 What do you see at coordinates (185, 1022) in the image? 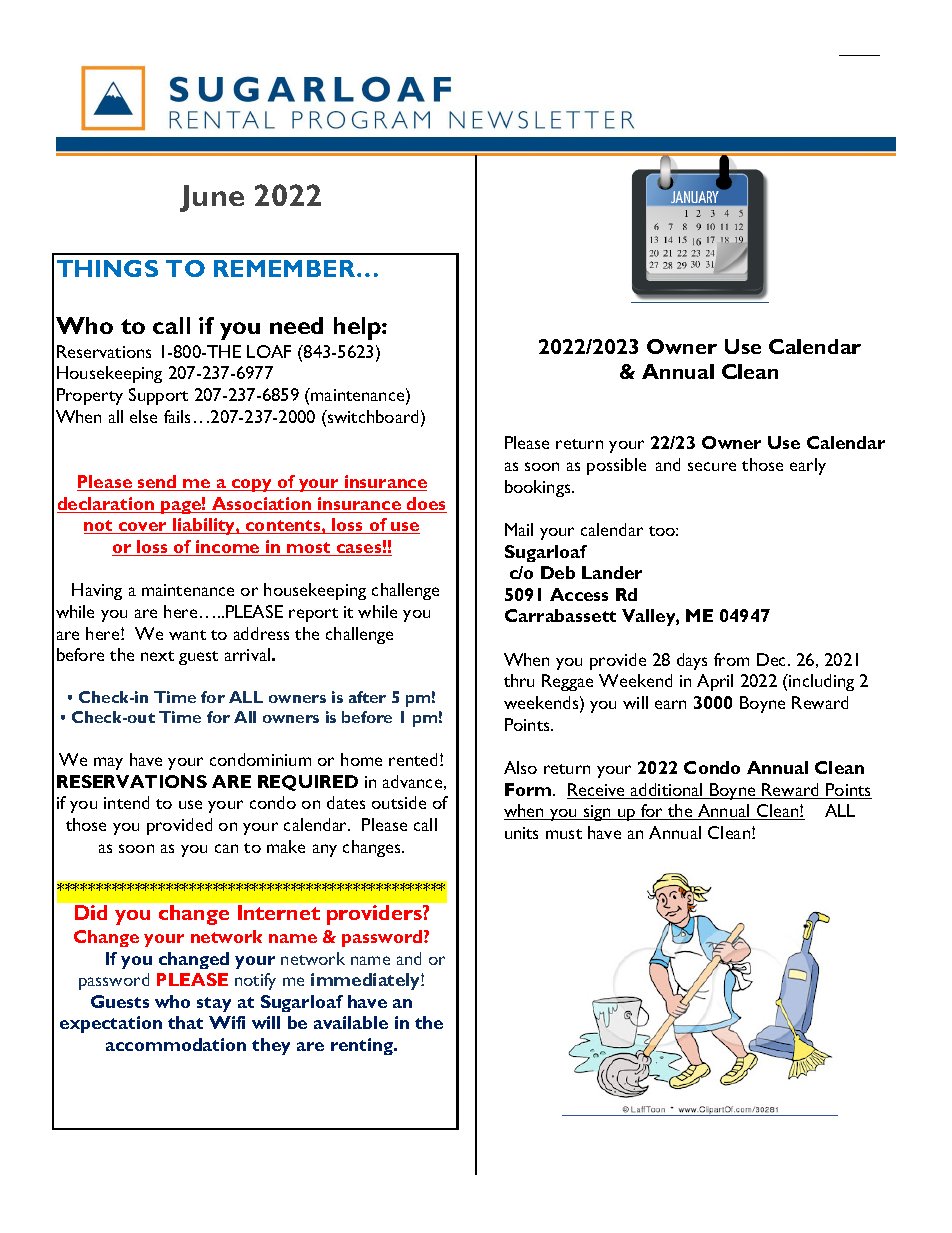
I see `that` at bounding box center [185, 1022].
